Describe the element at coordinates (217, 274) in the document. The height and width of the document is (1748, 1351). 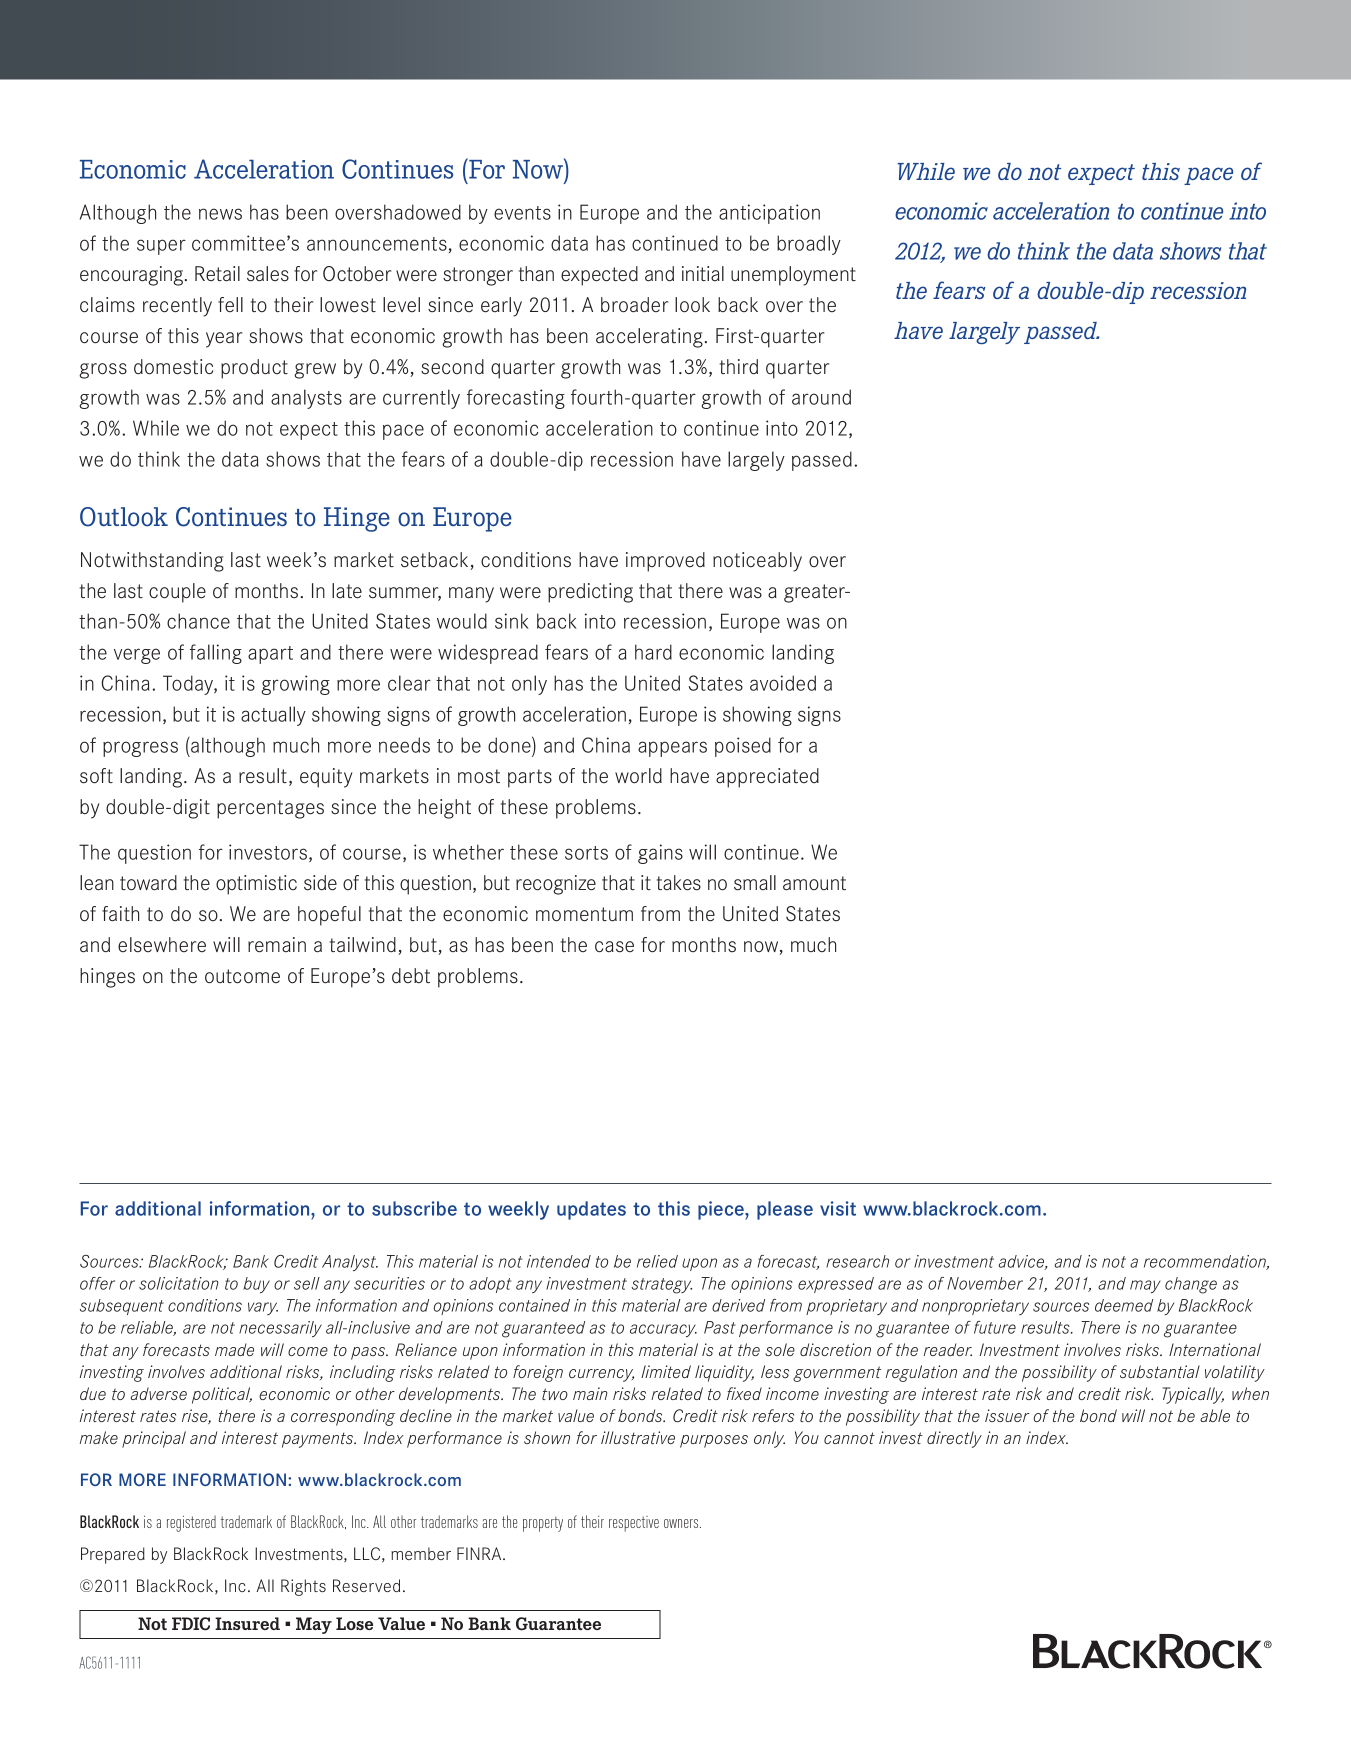
I see `Retail` at that location.
